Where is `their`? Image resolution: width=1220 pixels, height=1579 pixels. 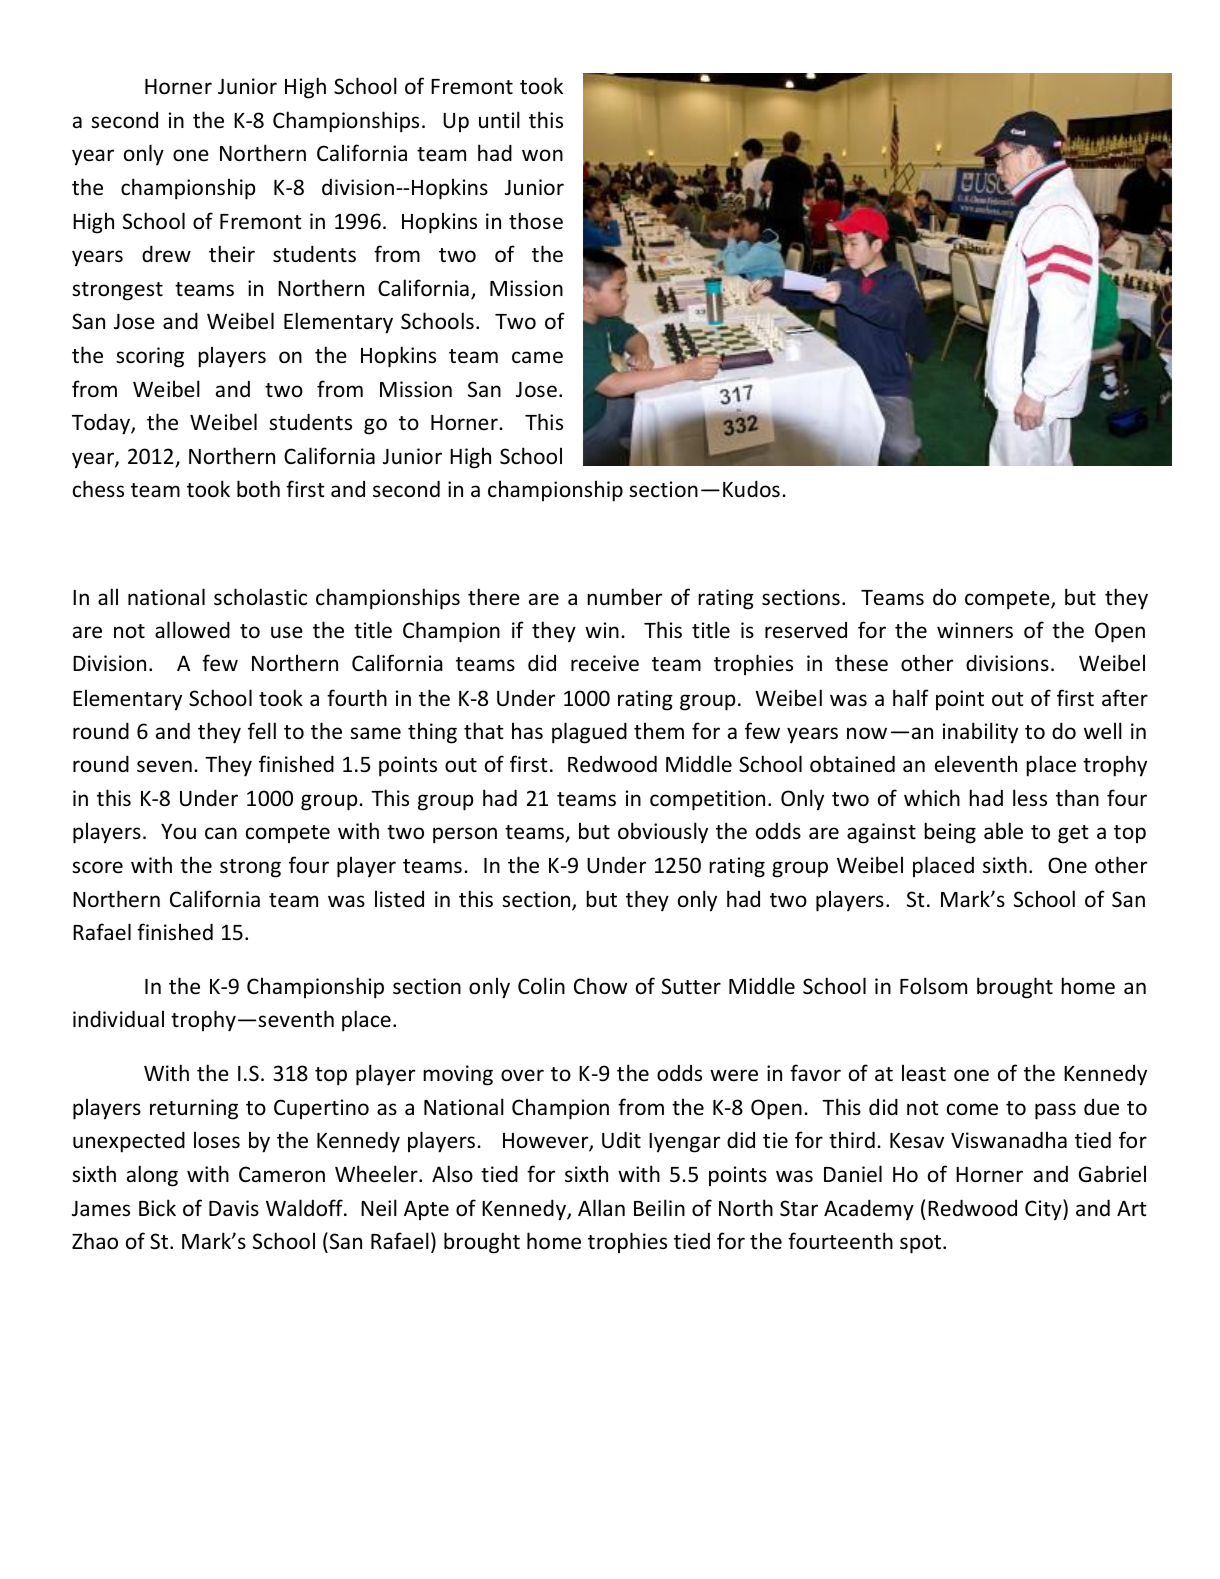 their is located at coordinates (232, 254).
